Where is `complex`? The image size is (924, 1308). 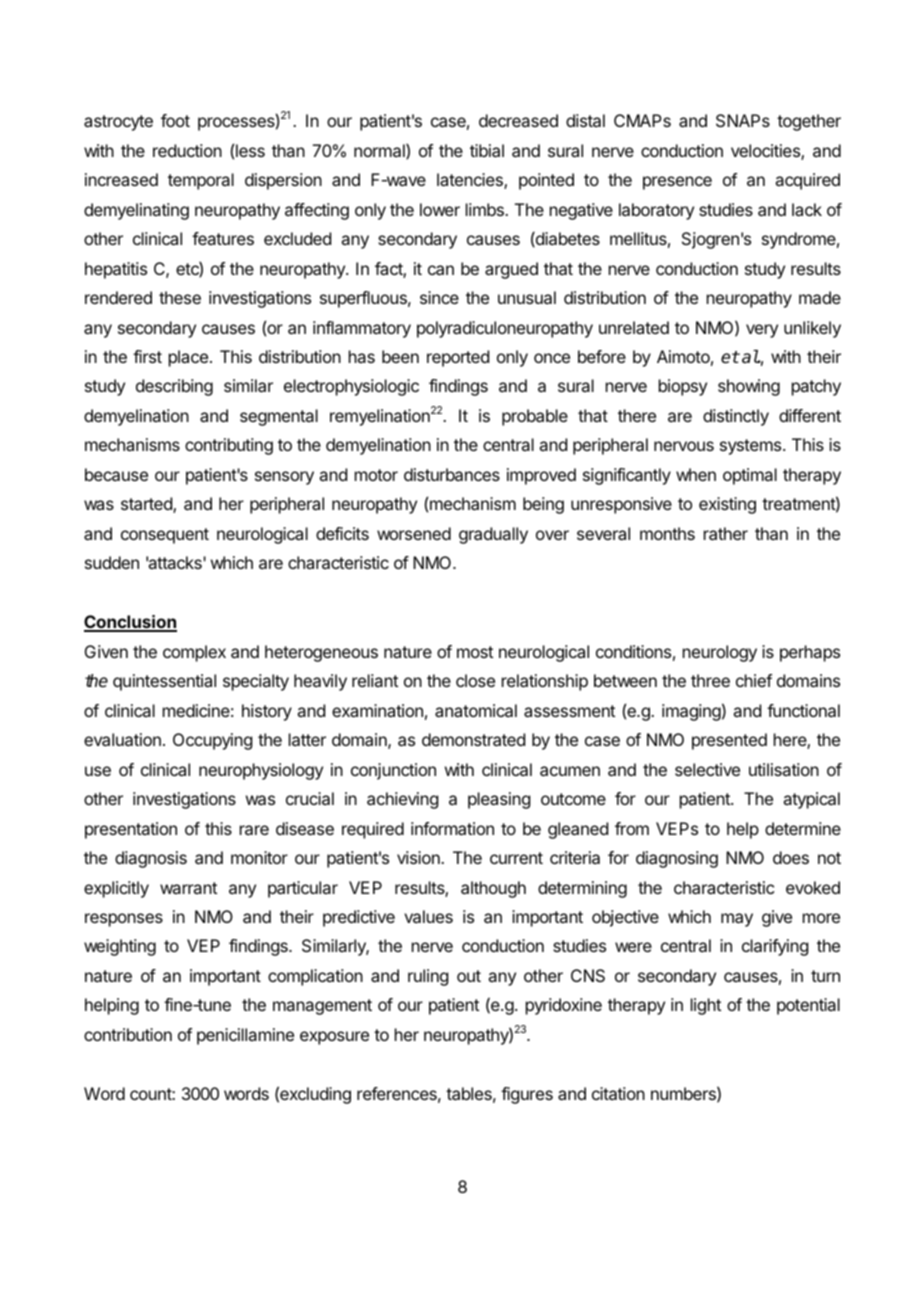 complex is located at coordinates (194, 653).
